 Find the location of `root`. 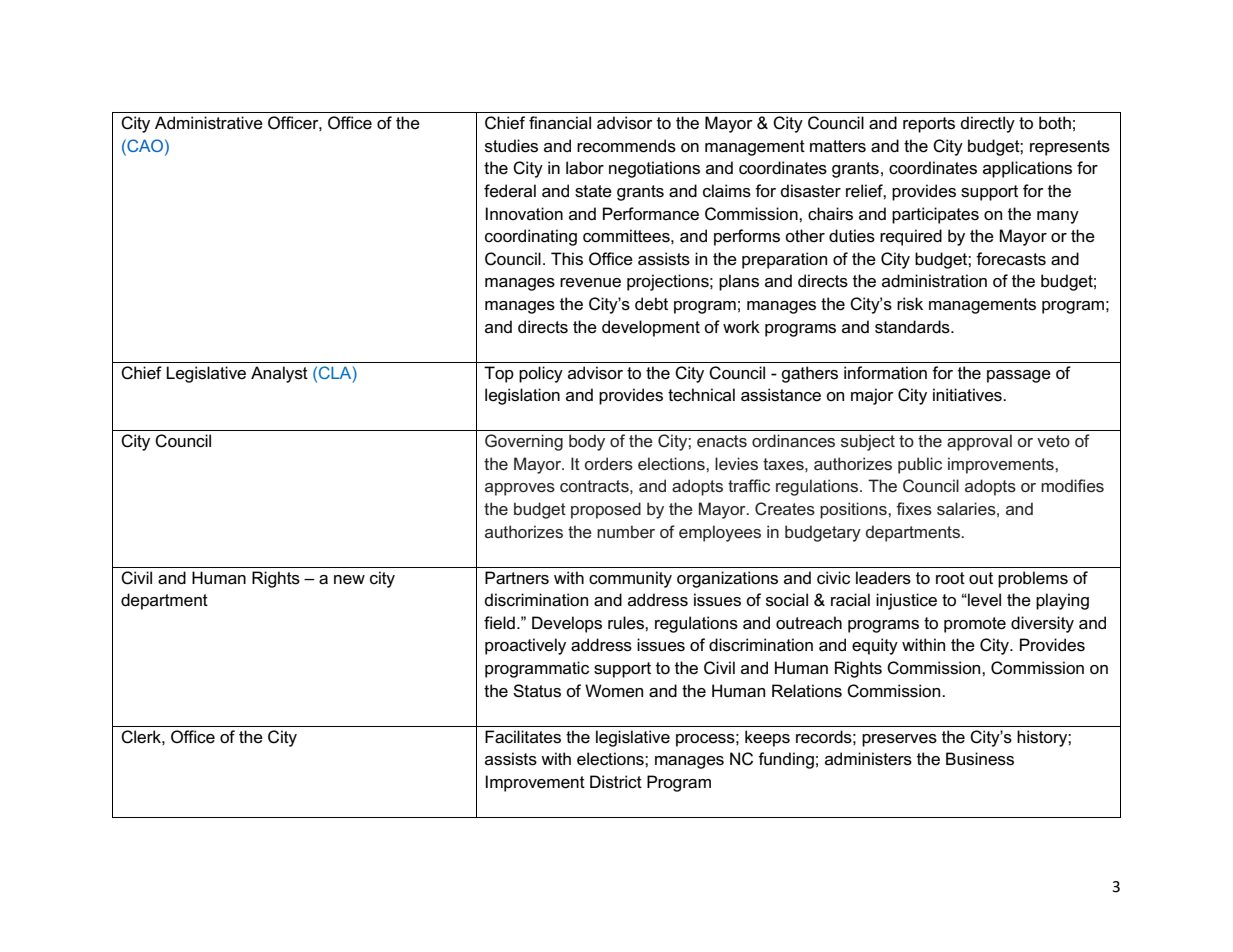

root is located at coordinates (950, 578).
